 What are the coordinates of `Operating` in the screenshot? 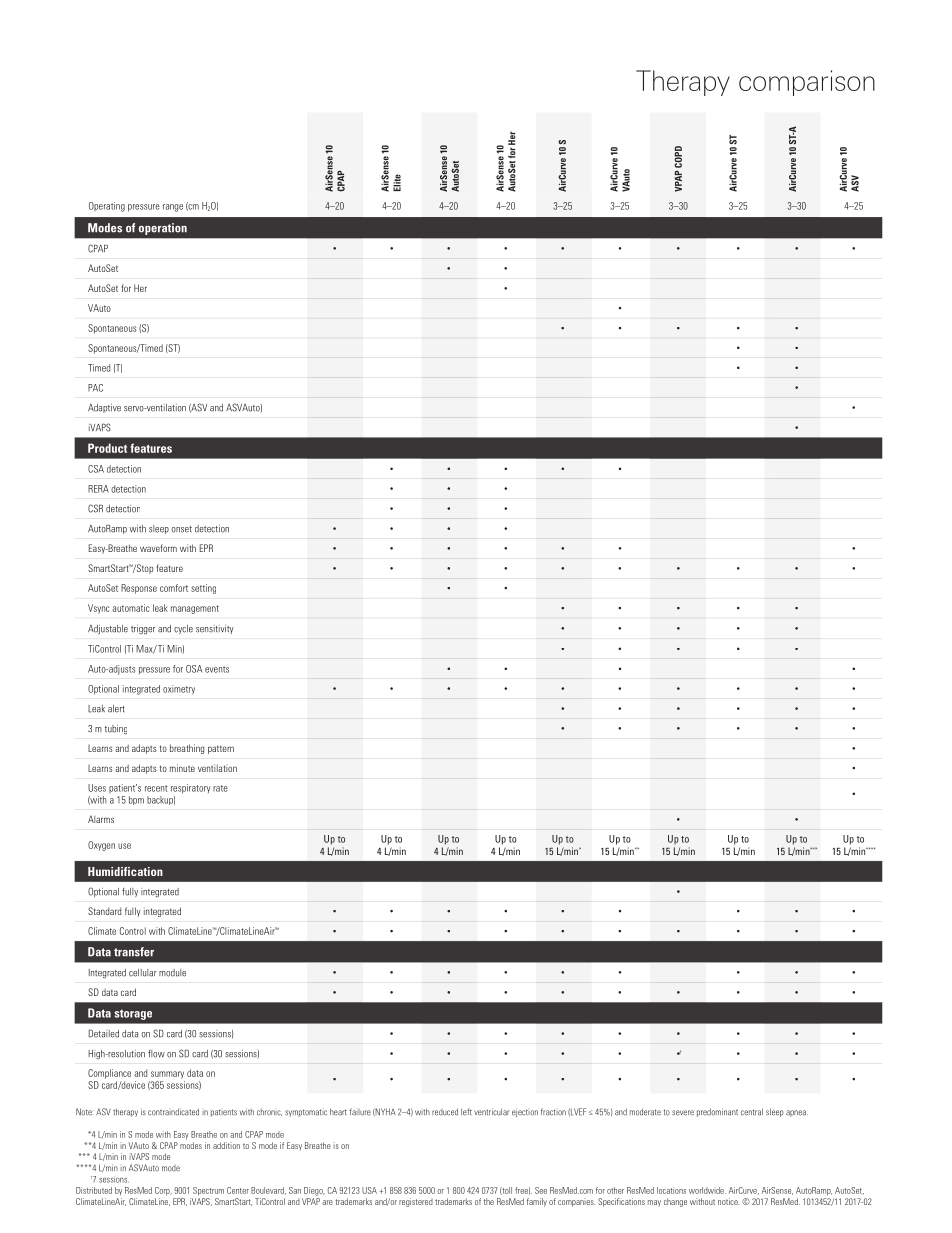 It's located at (107, 207).
